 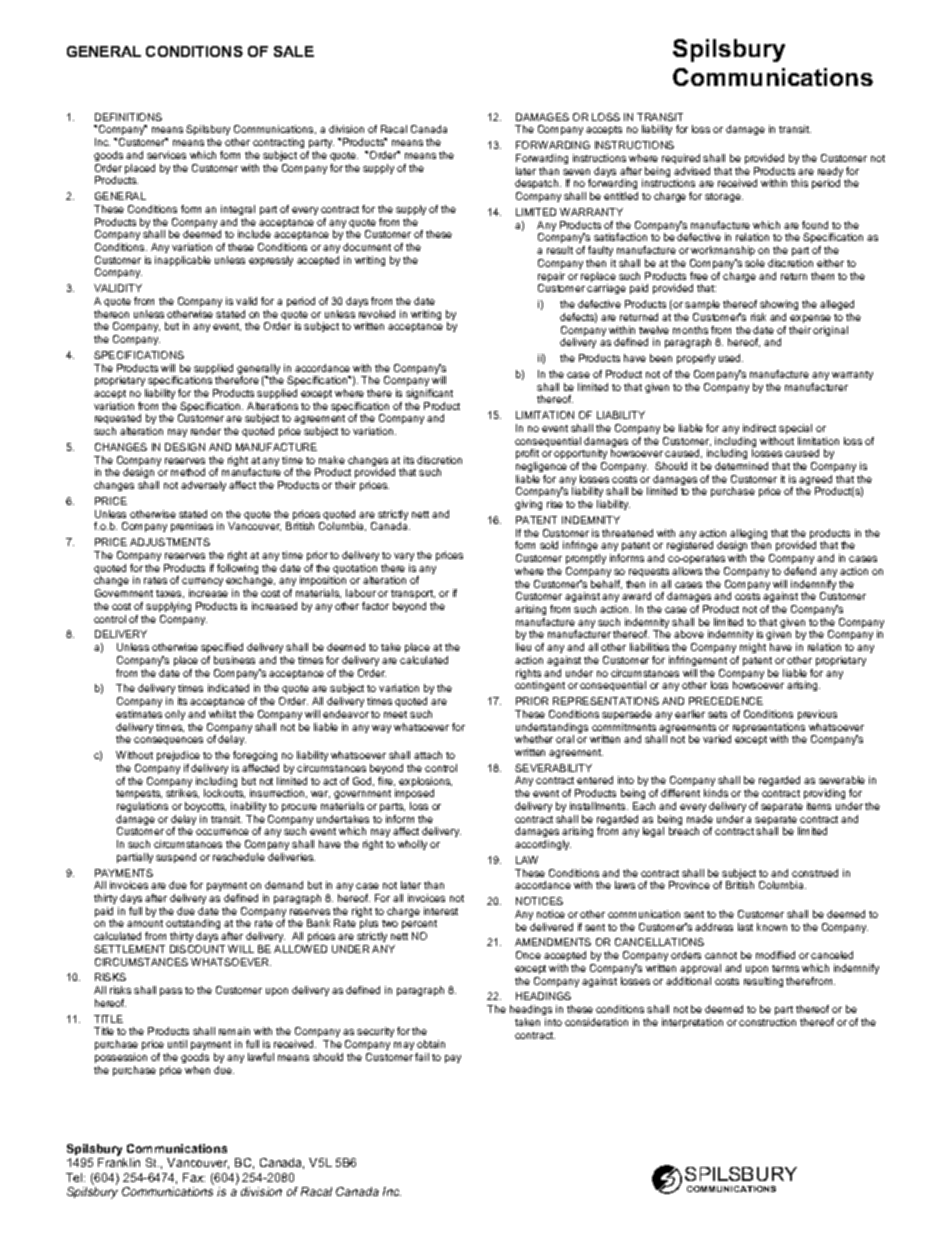 I want to click on significant, so click(x=429, y=394).
